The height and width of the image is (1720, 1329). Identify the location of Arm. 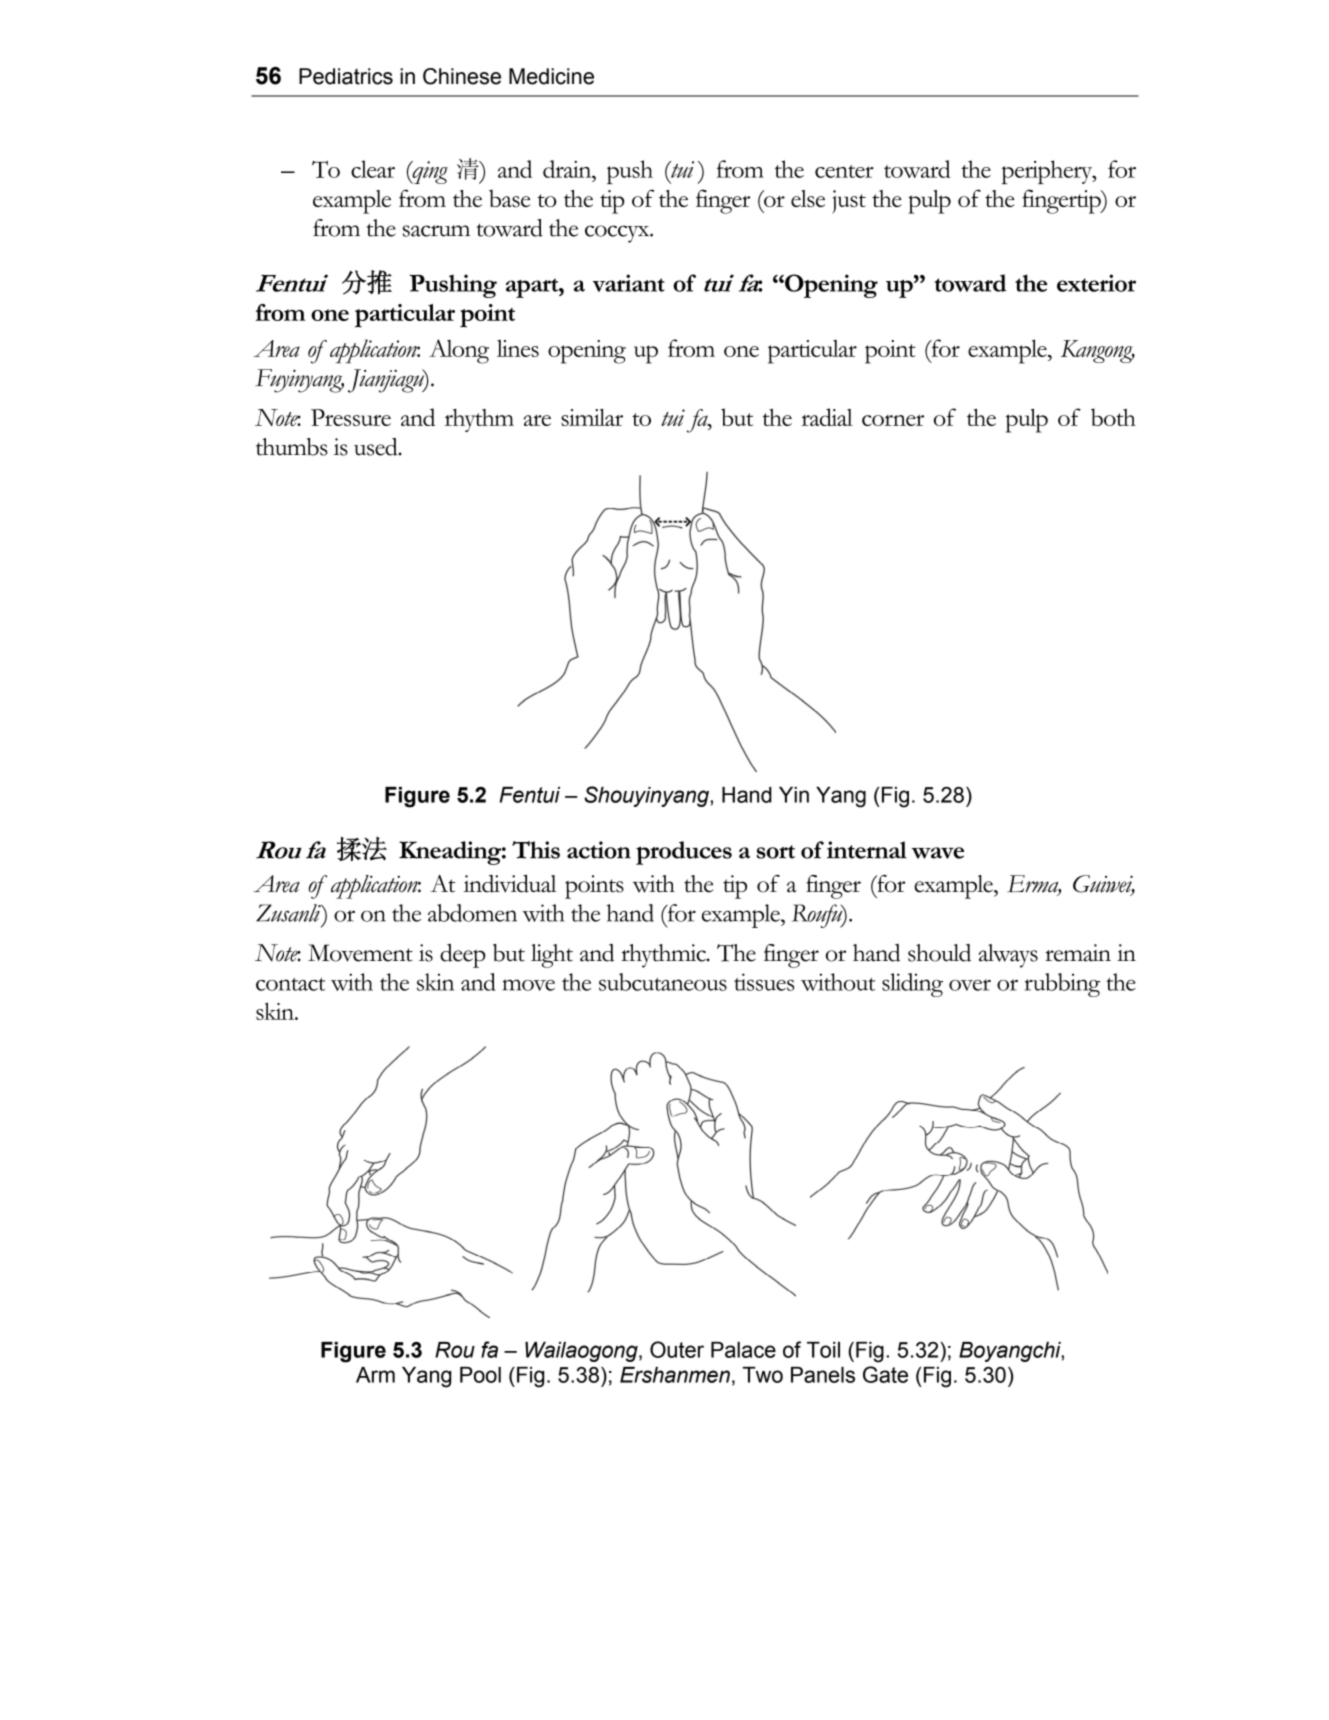
(375, 1375).
